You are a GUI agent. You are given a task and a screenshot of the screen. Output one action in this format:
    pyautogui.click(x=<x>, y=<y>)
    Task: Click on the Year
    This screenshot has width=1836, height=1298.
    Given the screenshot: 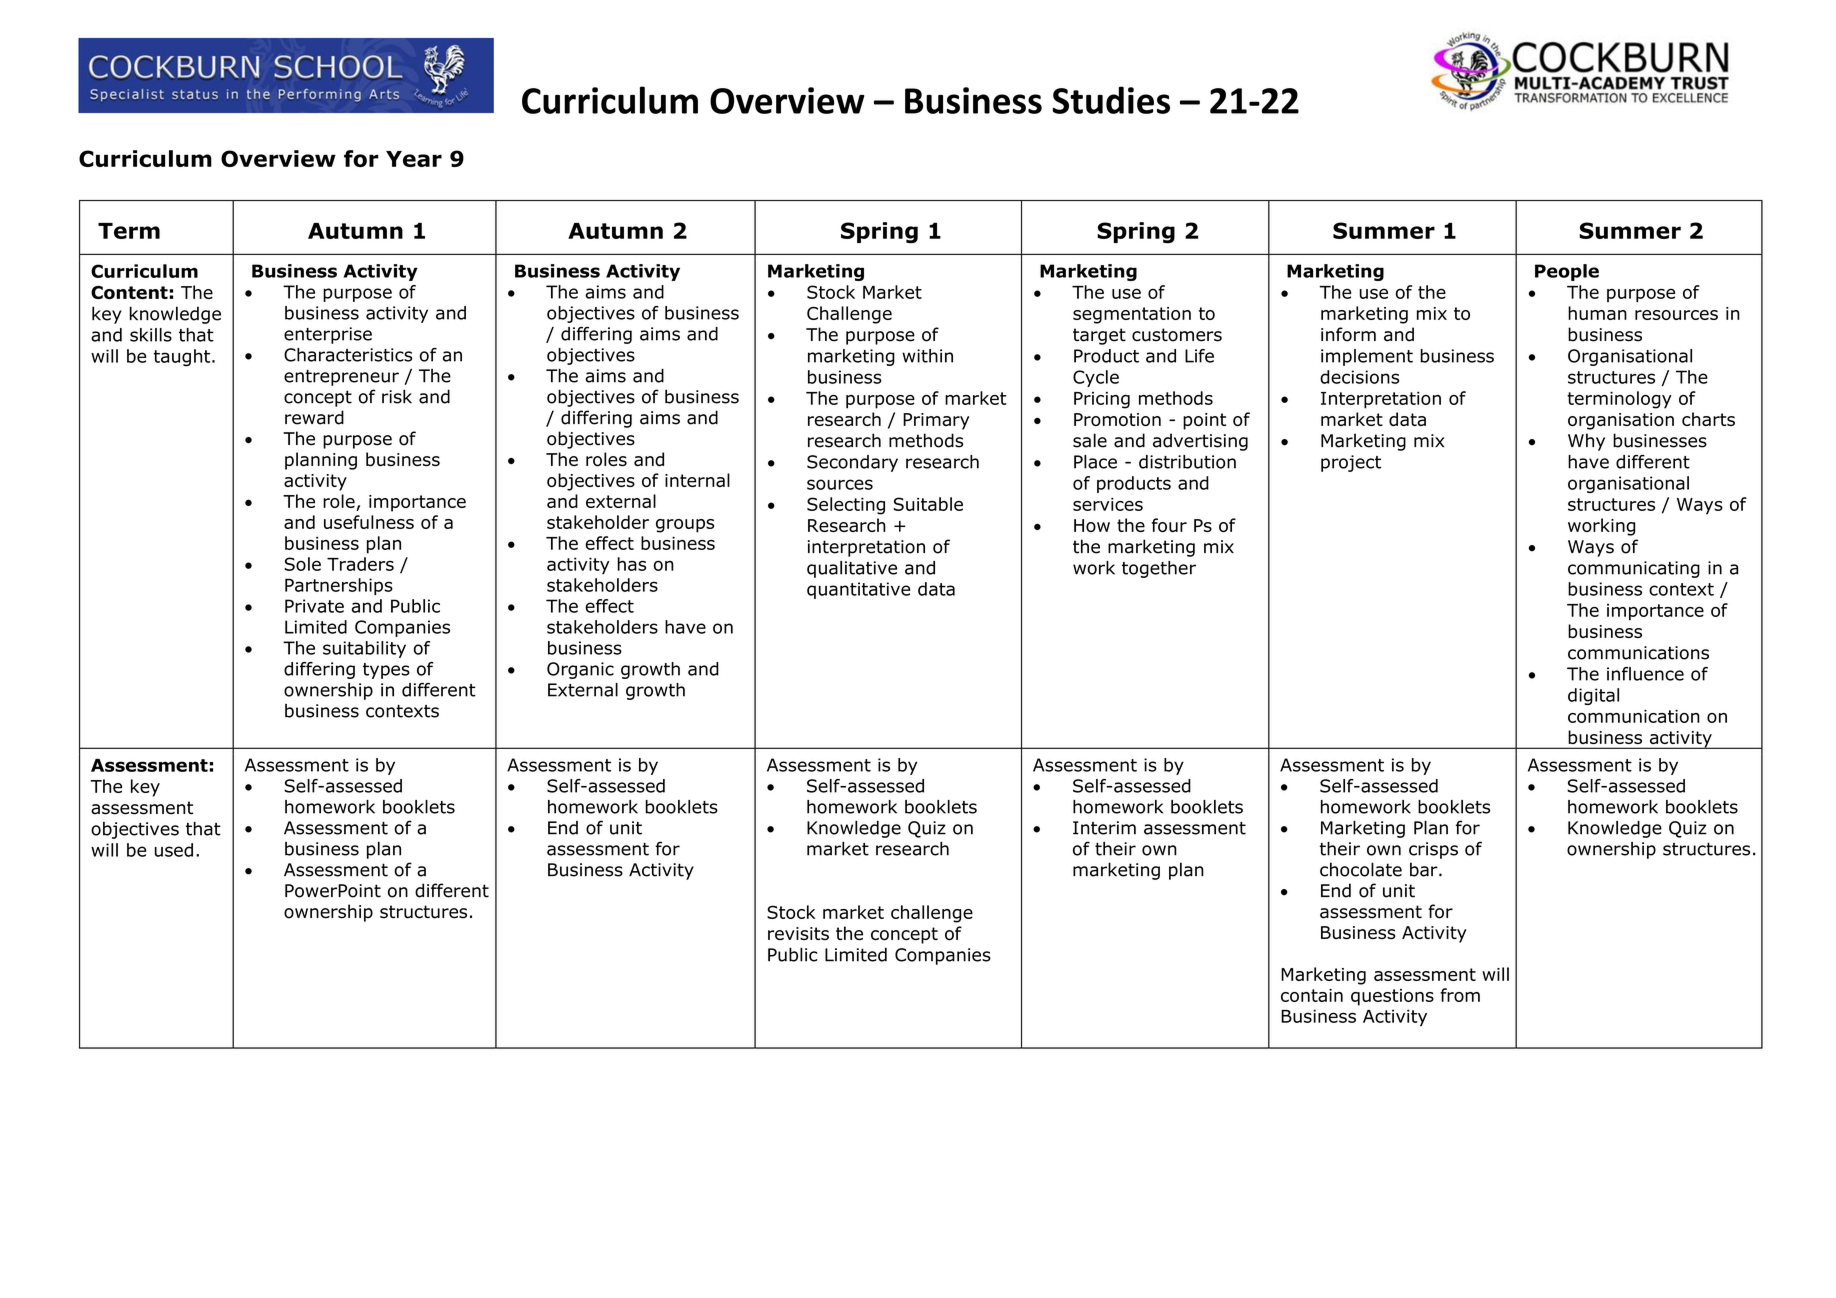 What is the action you would take?
    pyautogui.click(x=414, y=159)
